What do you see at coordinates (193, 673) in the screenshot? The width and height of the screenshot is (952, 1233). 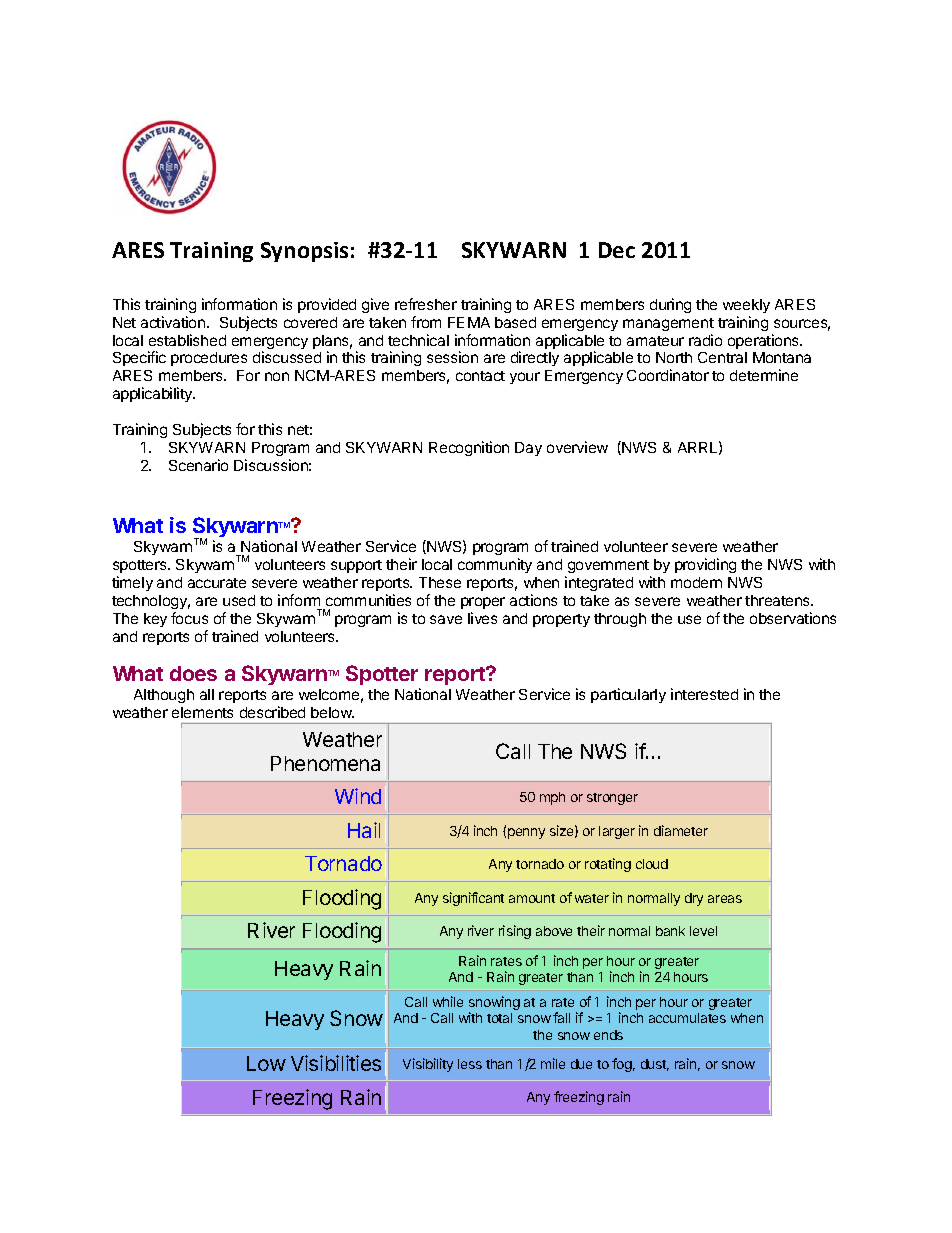 I see `does` at bounding box center [193, 673].
